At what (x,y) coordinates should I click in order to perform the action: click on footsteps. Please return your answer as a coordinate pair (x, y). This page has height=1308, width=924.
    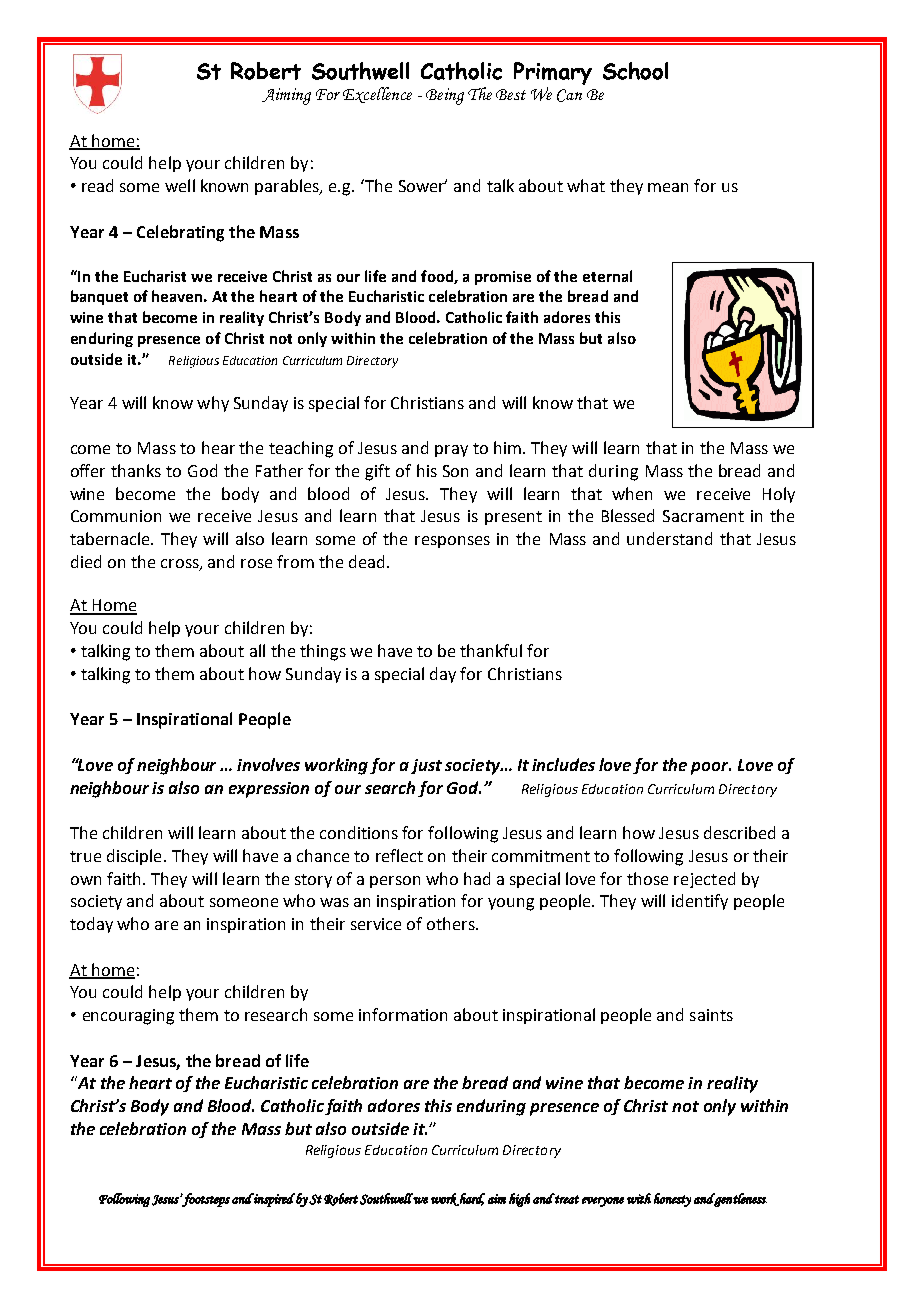
    Looking at the image, I should click on (205, 1200).
